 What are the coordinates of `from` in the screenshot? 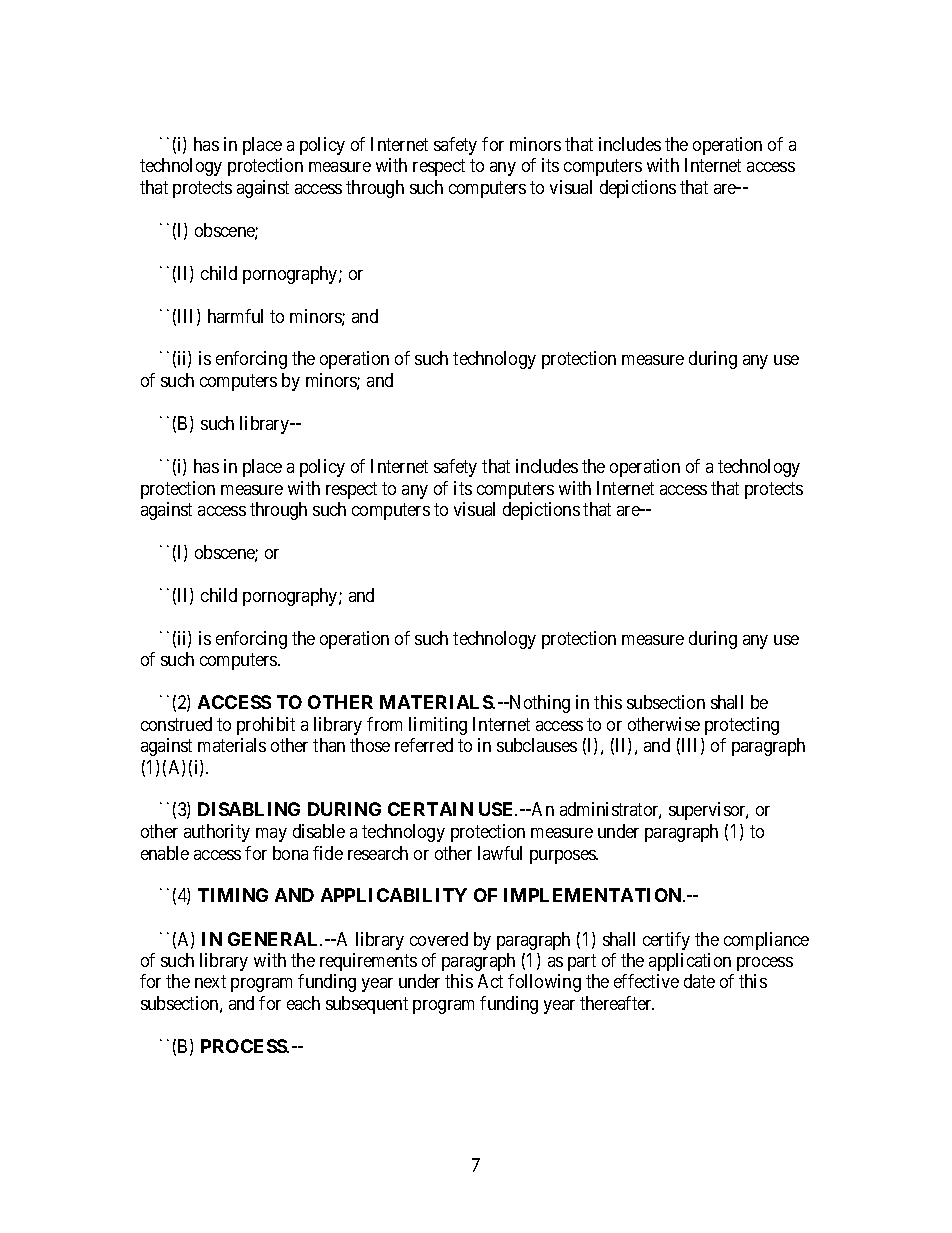 It's located at (384, 724).
